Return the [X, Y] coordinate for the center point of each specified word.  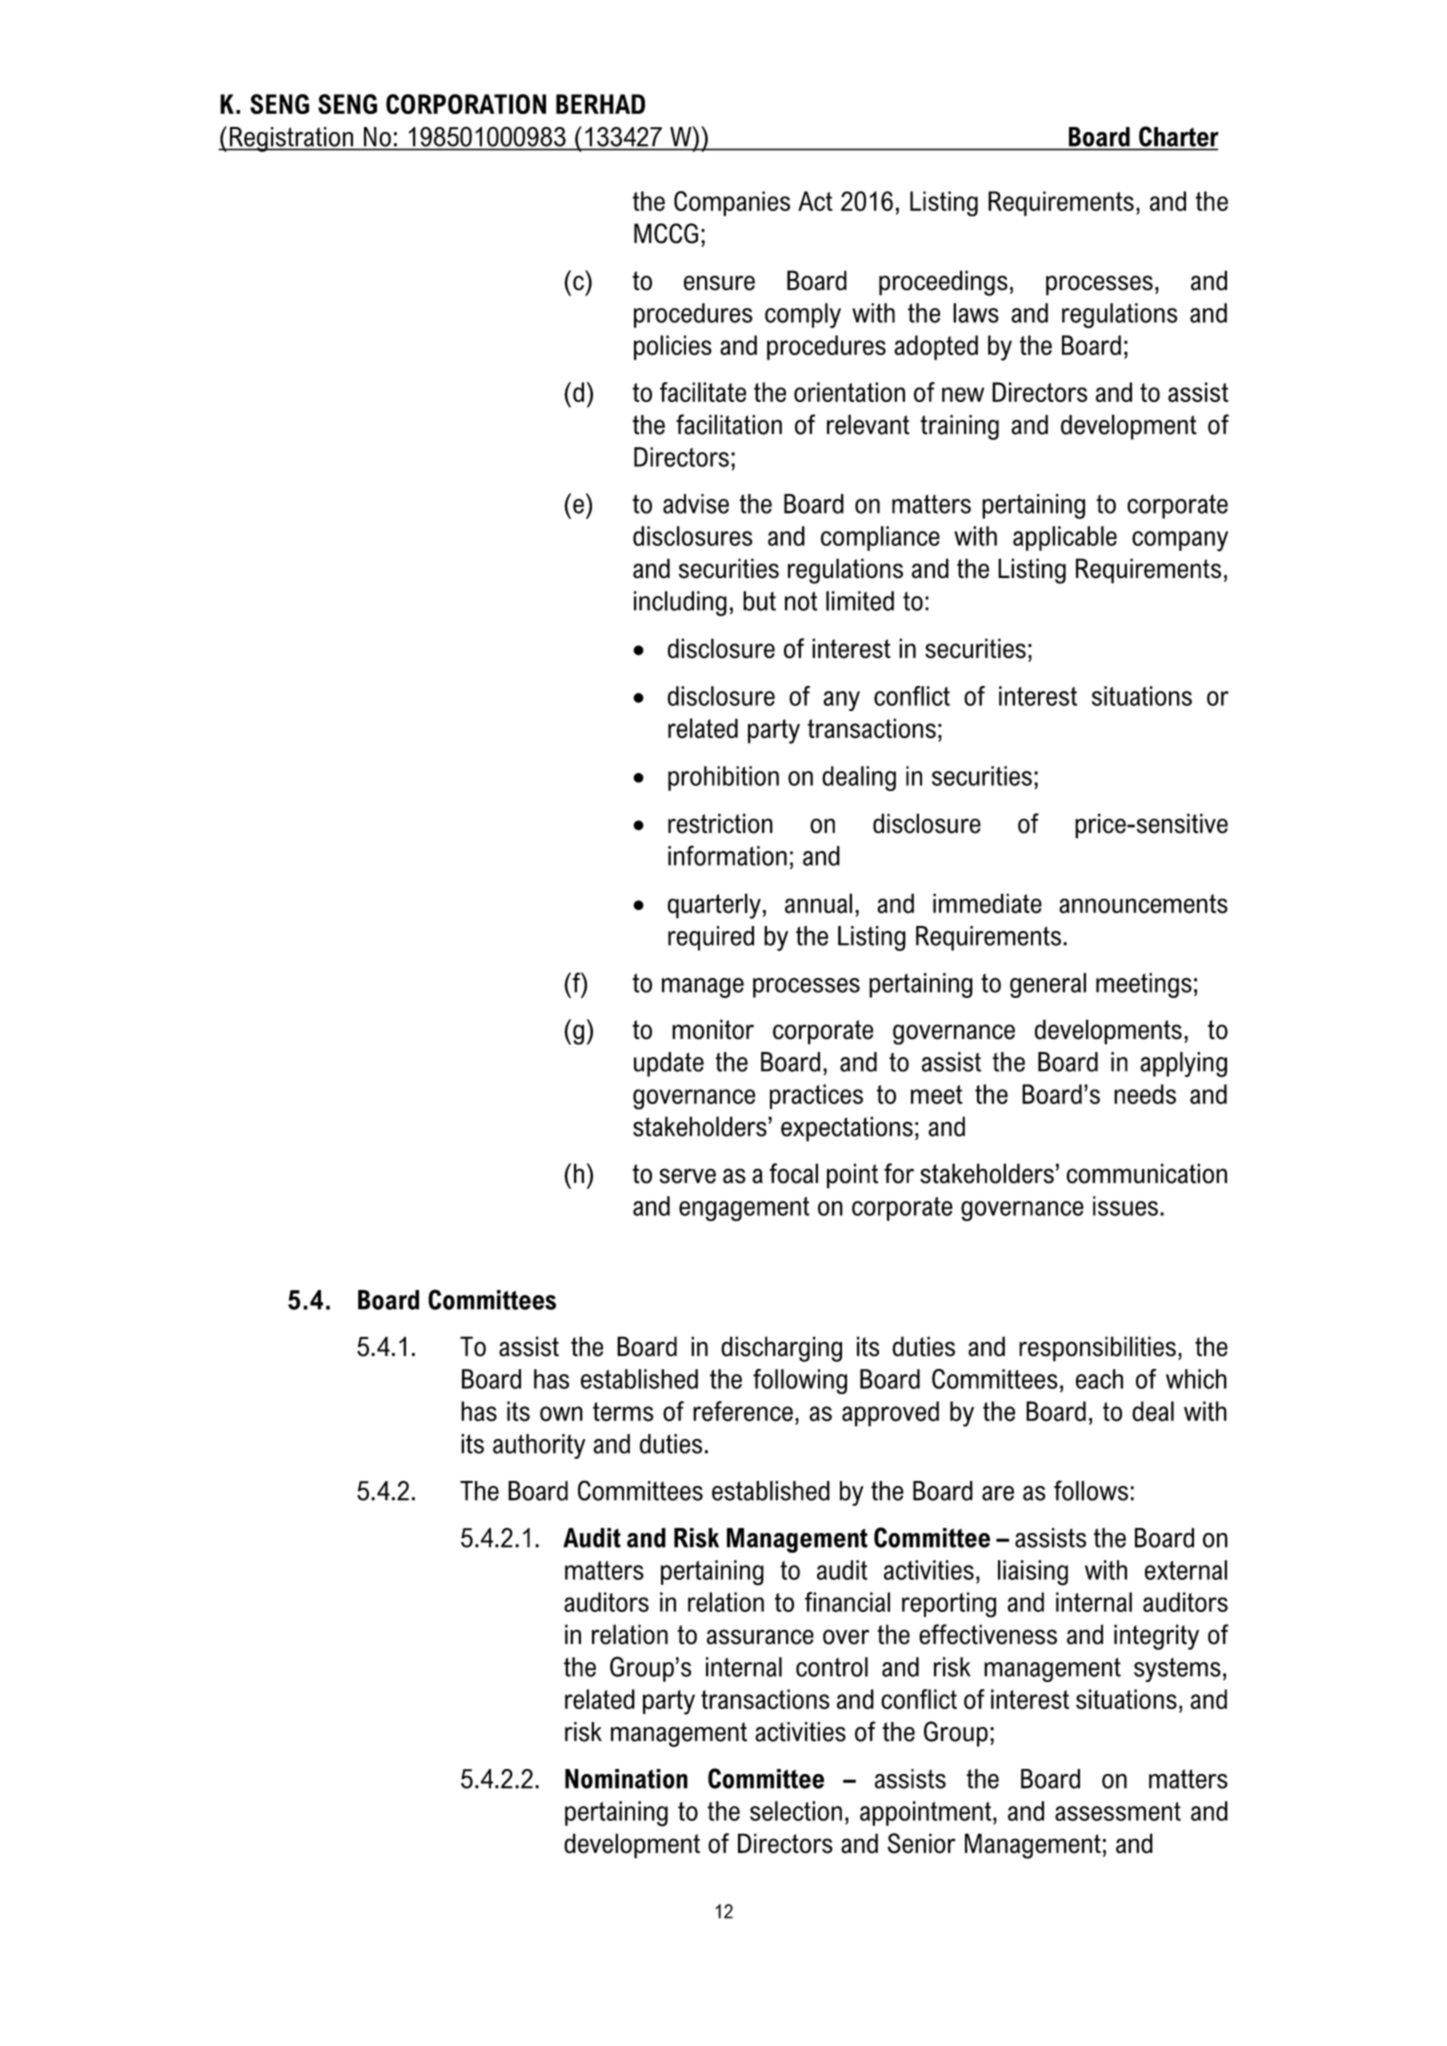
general [1048, 985]
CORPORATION [466, 104]
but [759, 601]
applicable [1065, 538]
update [669, 1064]
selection [796, 1811]
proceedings [943, 283]
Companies [732, 203]
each [1099, 1379]
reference [743, 1411]
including [680, 603]
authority [539, 1446]
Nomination [626, 1779]
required [711, 938]
